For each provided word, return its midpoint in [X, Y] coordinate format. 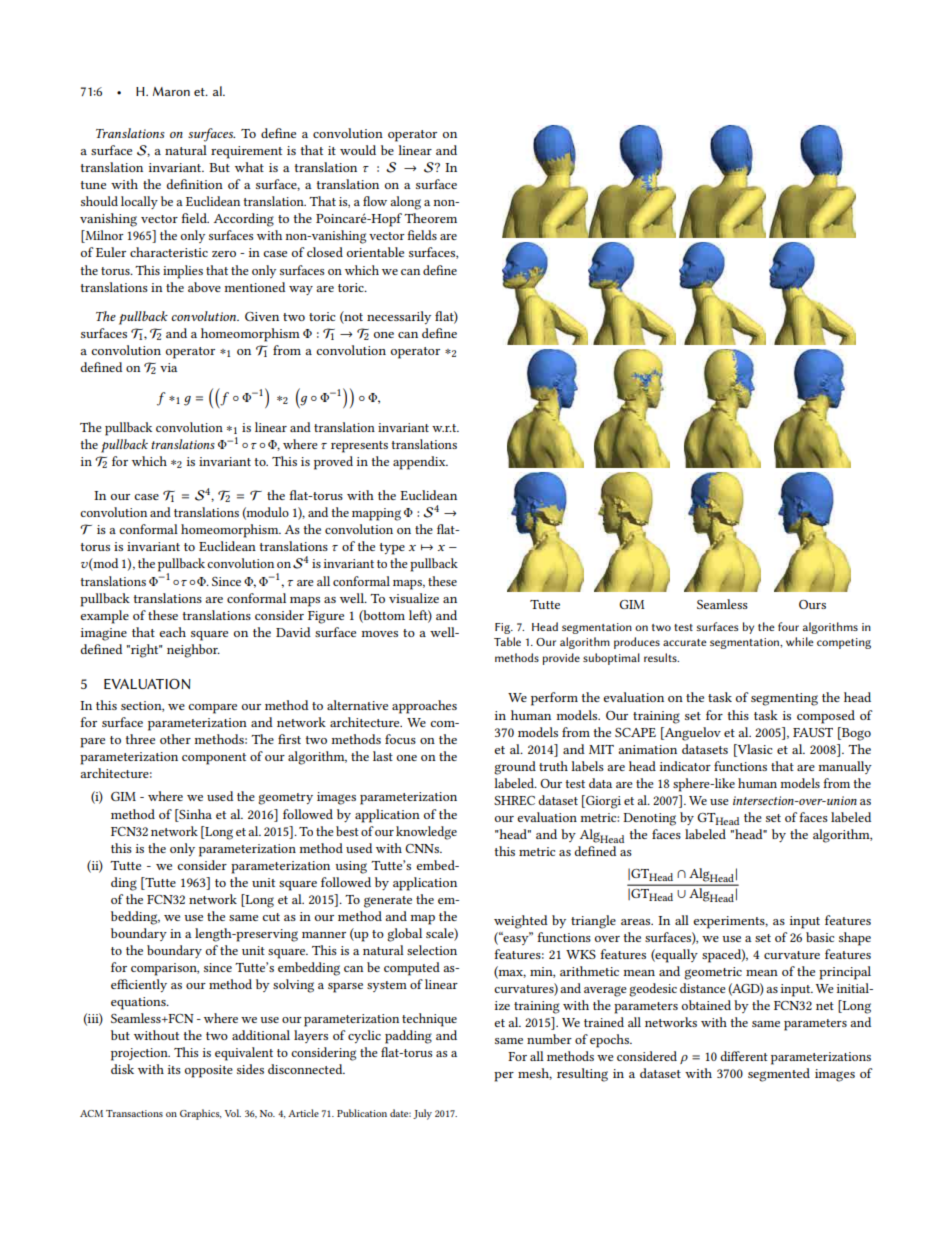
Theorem [430, 218]
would [358, 150]
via [168, 367]
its [174, 1069]
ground [515, 768]
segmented [779, 1075]
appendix [420, 463]
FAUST [813, 732]
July [422, 1114]
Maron [171, 91]
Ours [812, 604]
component [214, 759]
